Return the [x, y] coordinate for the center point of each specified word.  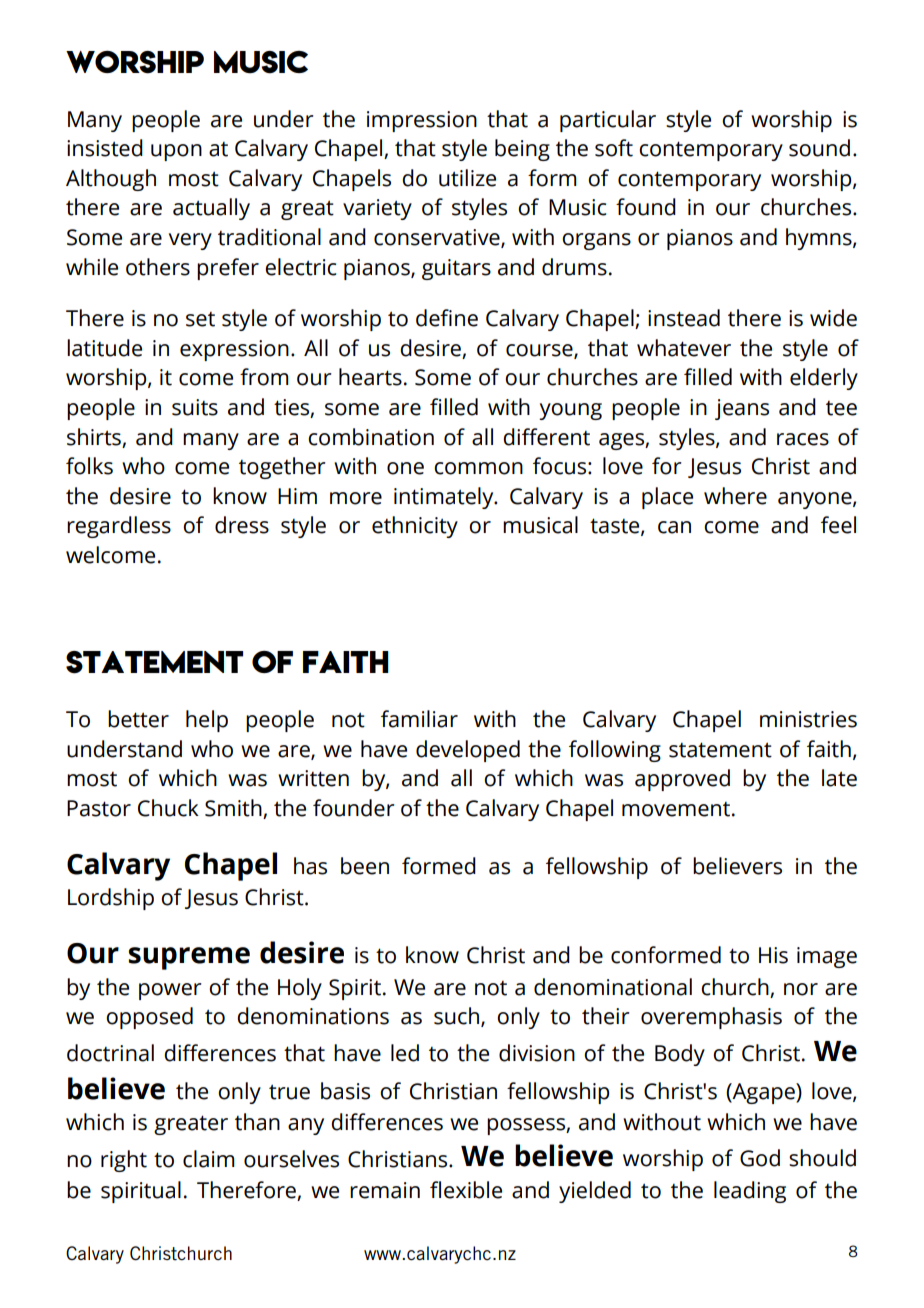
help [207, 721]
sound [819, 148]
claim [209, 1159]
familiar [419, 719]
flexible [466, 1190]
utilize [467, 178]
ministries [808, 719]
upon [176, 152]
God [760, 1158]
